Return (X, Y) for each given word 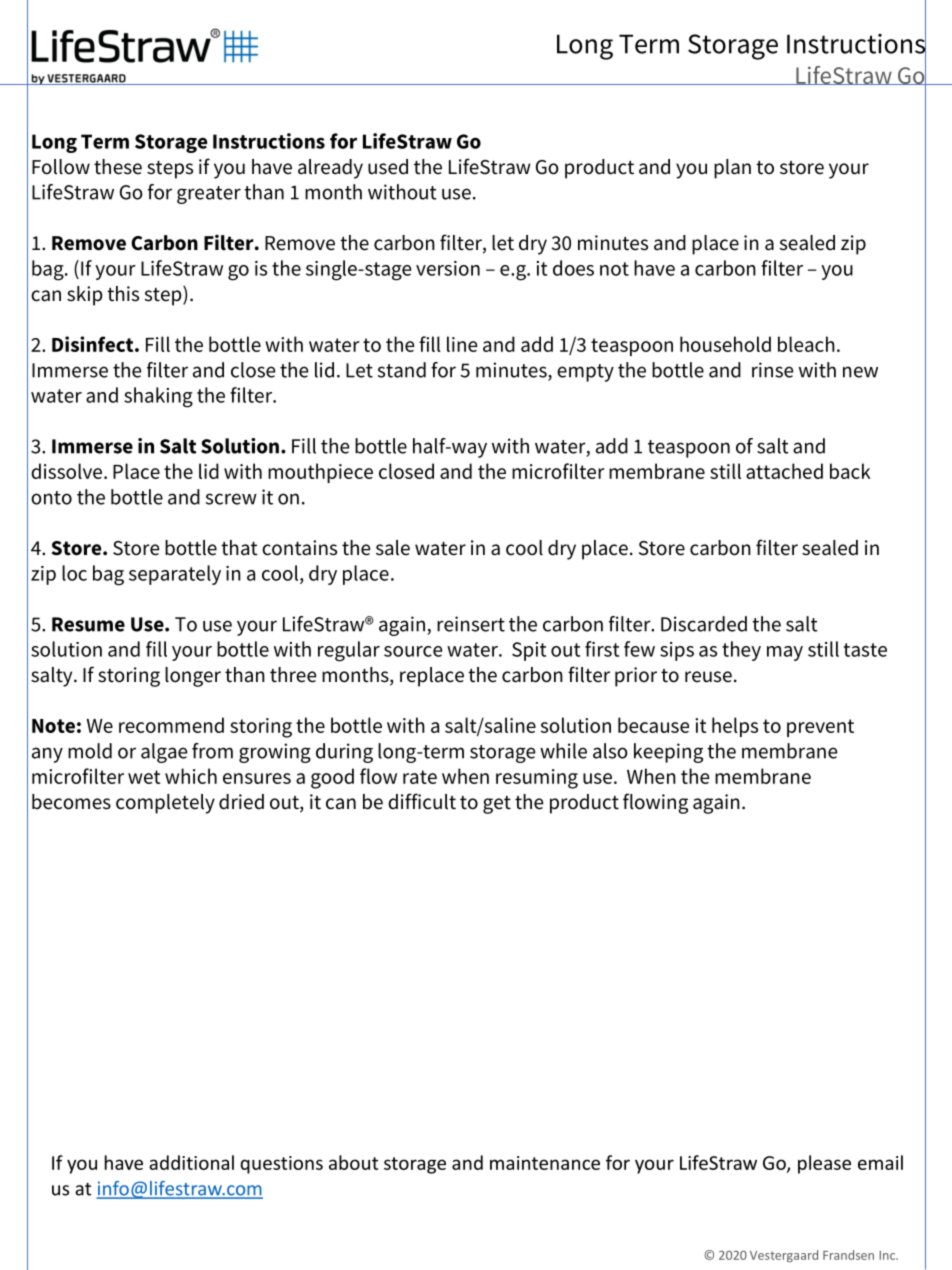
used (388, 167)
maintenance (545, 1163)
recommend (171, 725)
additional (191, 1162)
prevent (820, 728)
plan (732, 169)
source (413, 651)
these (118, 167)
